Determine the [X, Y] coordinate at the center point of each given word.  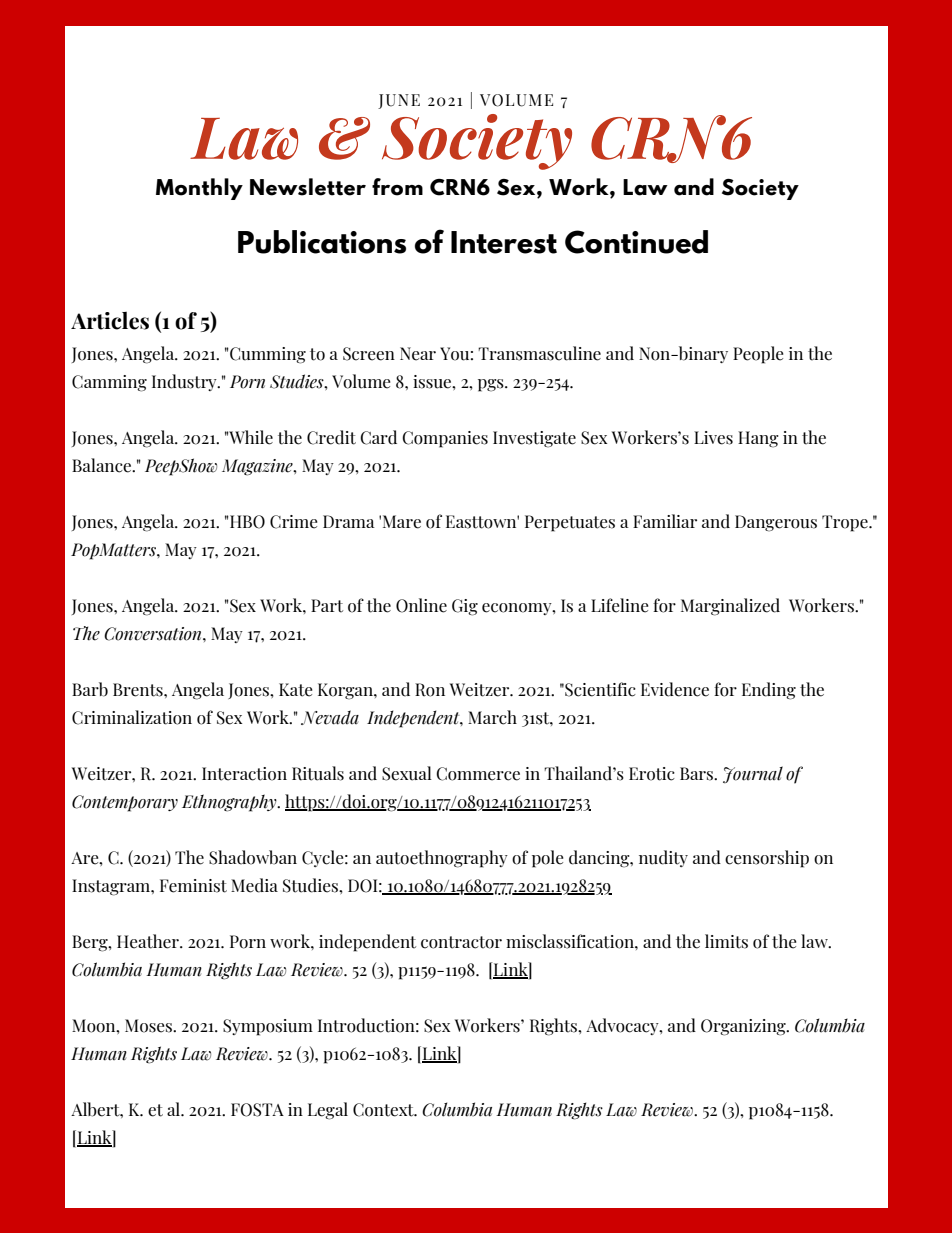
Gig [465, 607]
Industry [185, 382]
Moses [149, 1026]
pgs [492, 385]
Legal [328, 1111]
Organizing [744, 1027]
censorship [767, 859]
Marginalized [730, 607]
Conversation [154, 634]
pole [547, 859]
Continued [636, 242]
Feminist [193, 886]
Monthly [199, 189]
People [758, 355]
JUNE [399, 101]
